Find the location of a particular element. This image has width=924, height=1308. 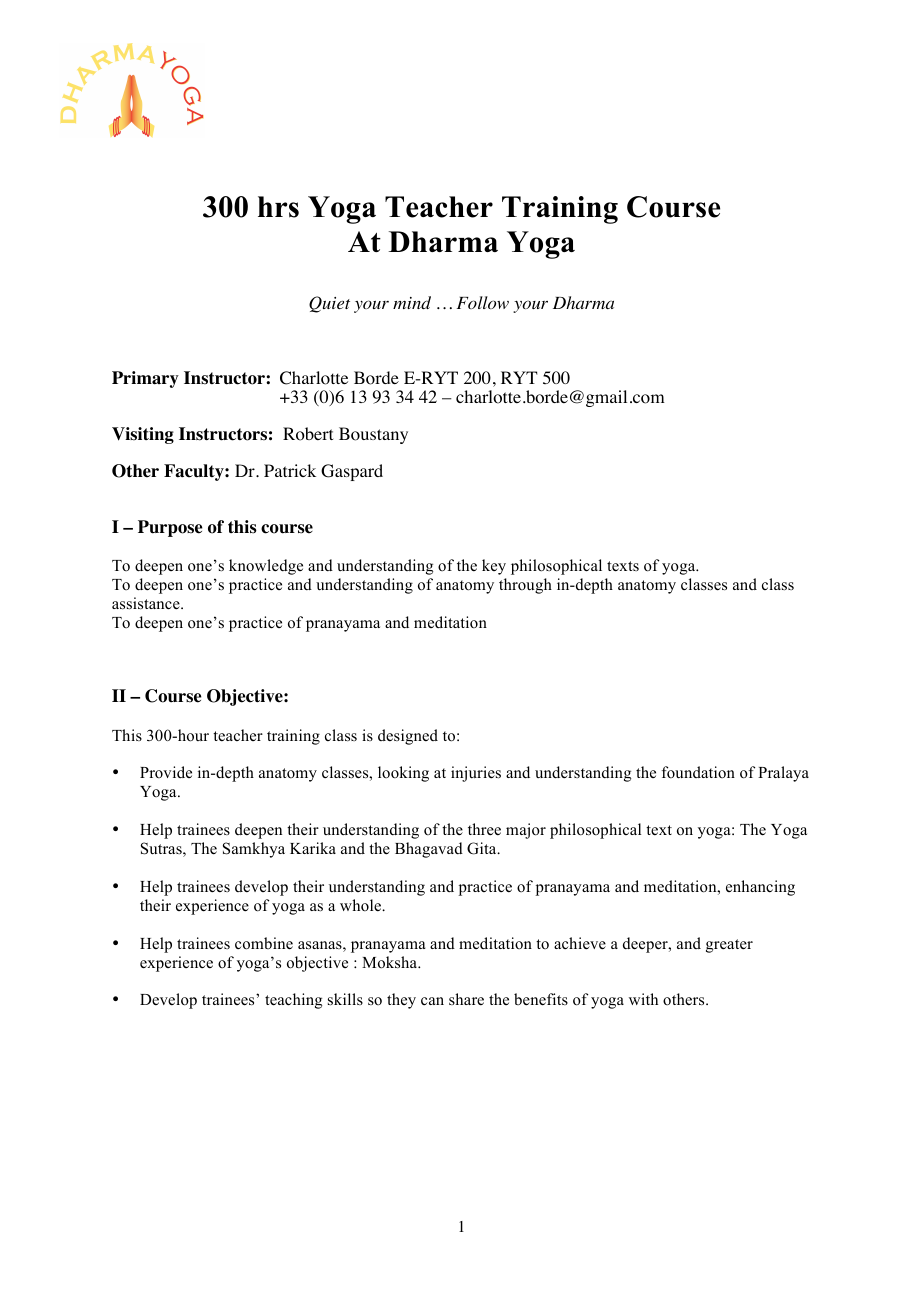

key is located at coordinates (494, 567).
